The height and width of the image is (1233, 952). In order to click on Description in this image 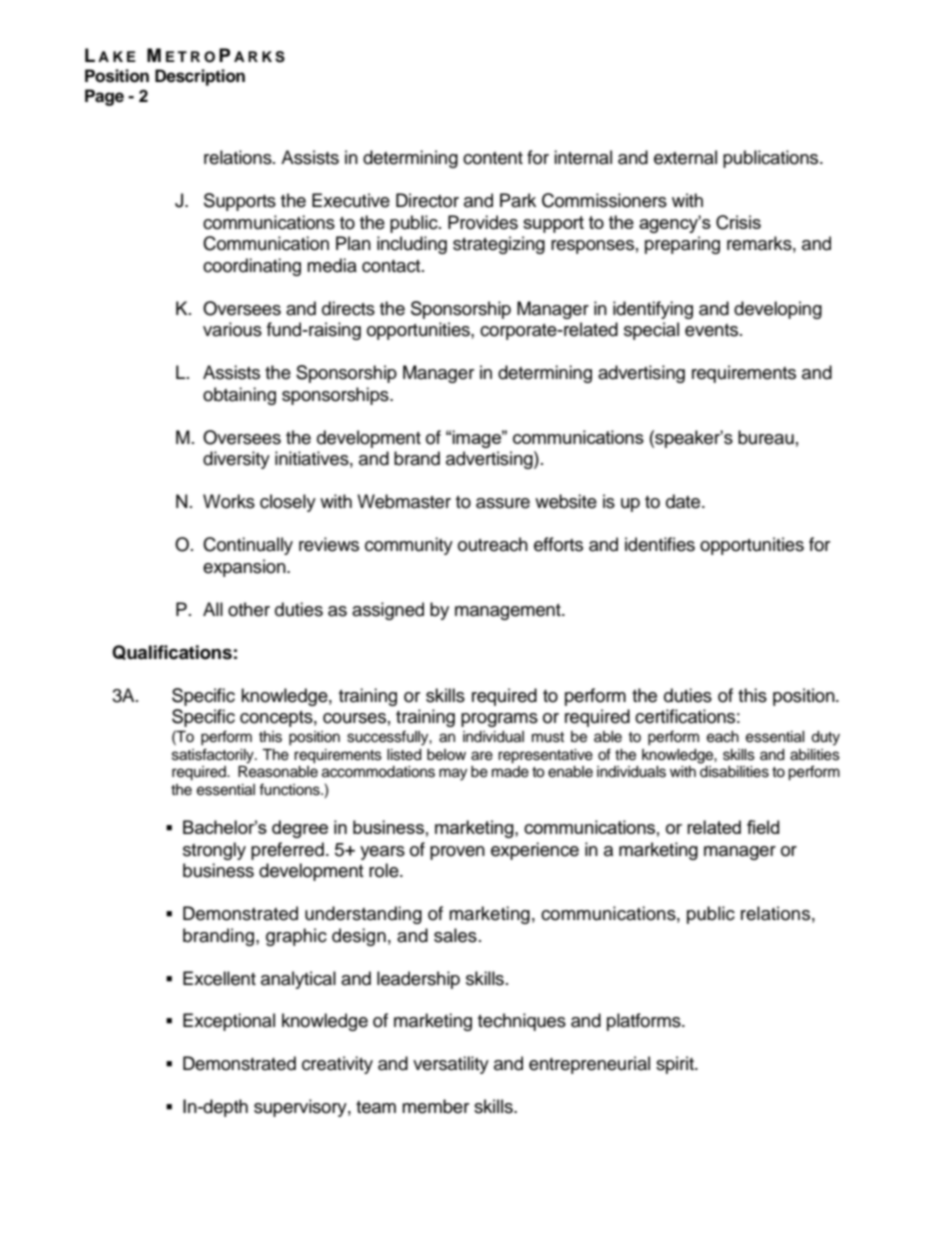, I will do `click(200, 77)`.
